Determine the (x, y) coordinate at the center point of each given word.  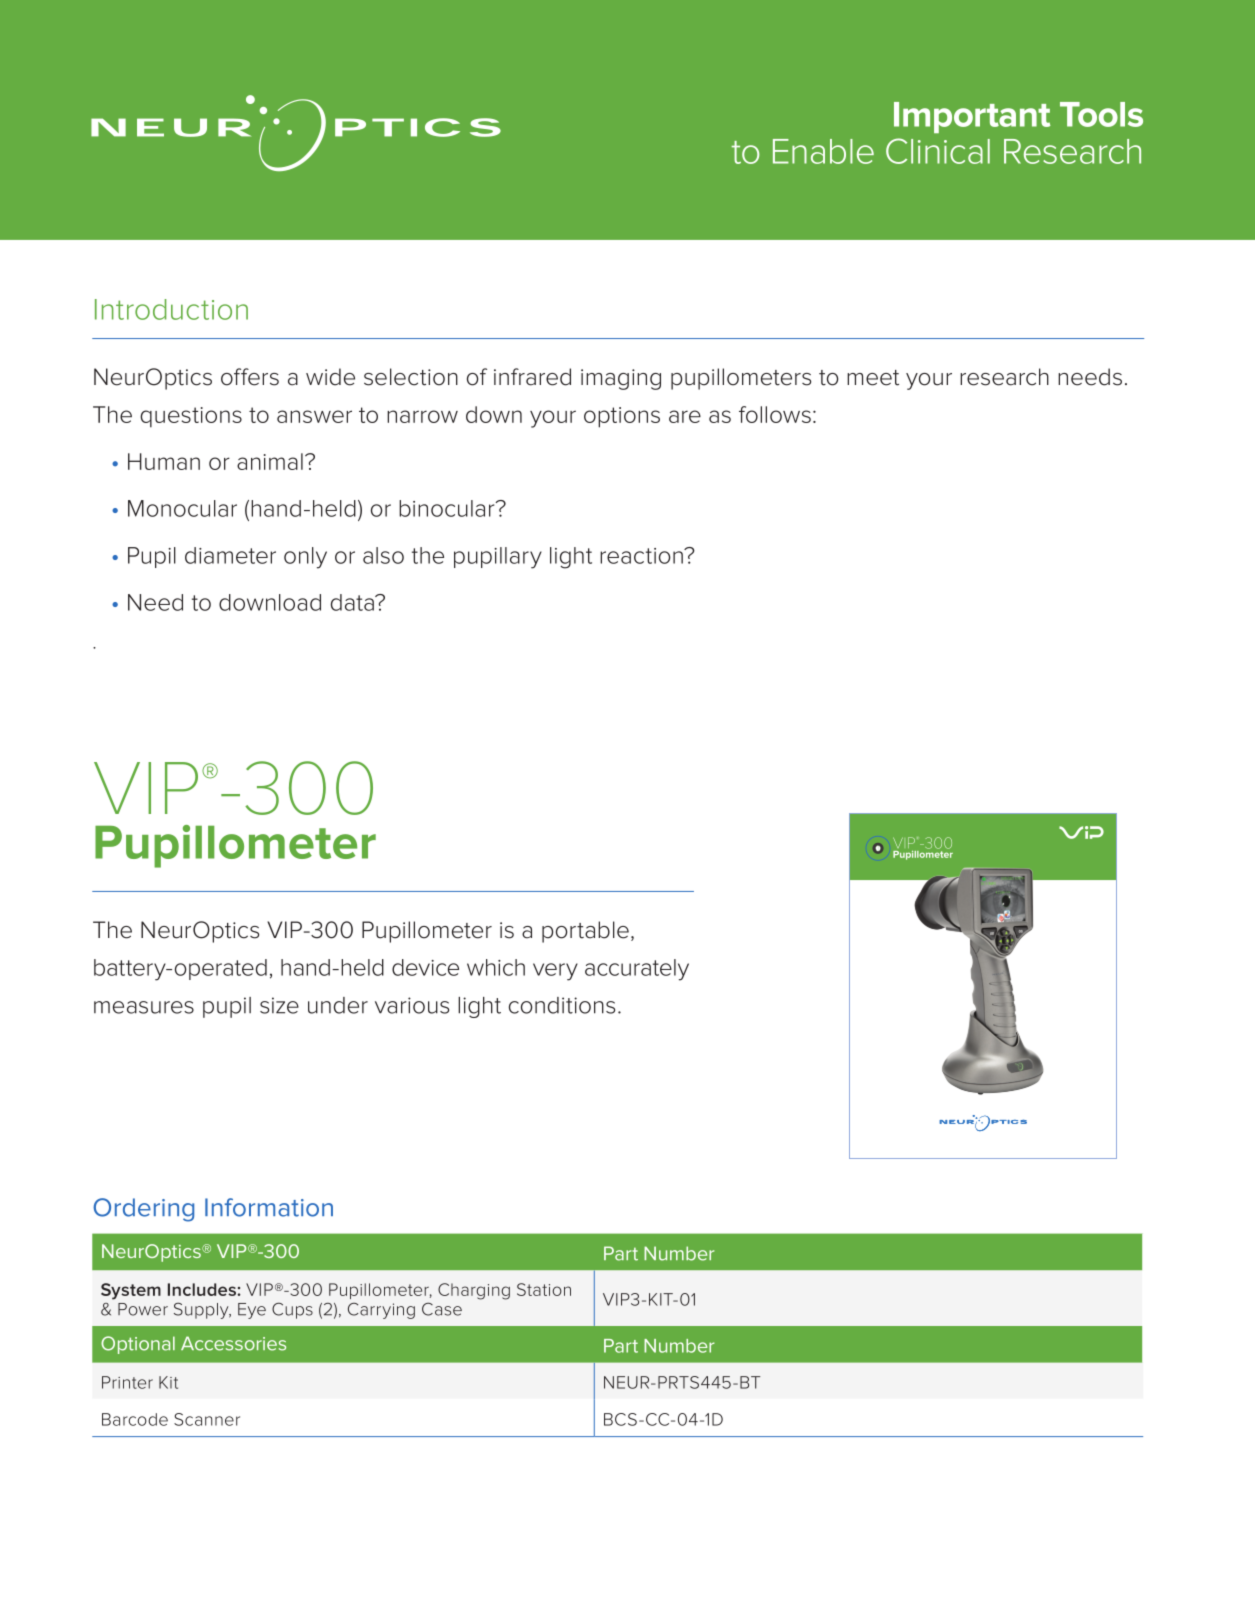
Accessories (233, 1343)
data (353, 602)
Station (544, 1289)
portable (585, 932)
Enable (823, 151)
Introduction (171, 309)
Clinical (938, 151)
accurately (637, 970)
